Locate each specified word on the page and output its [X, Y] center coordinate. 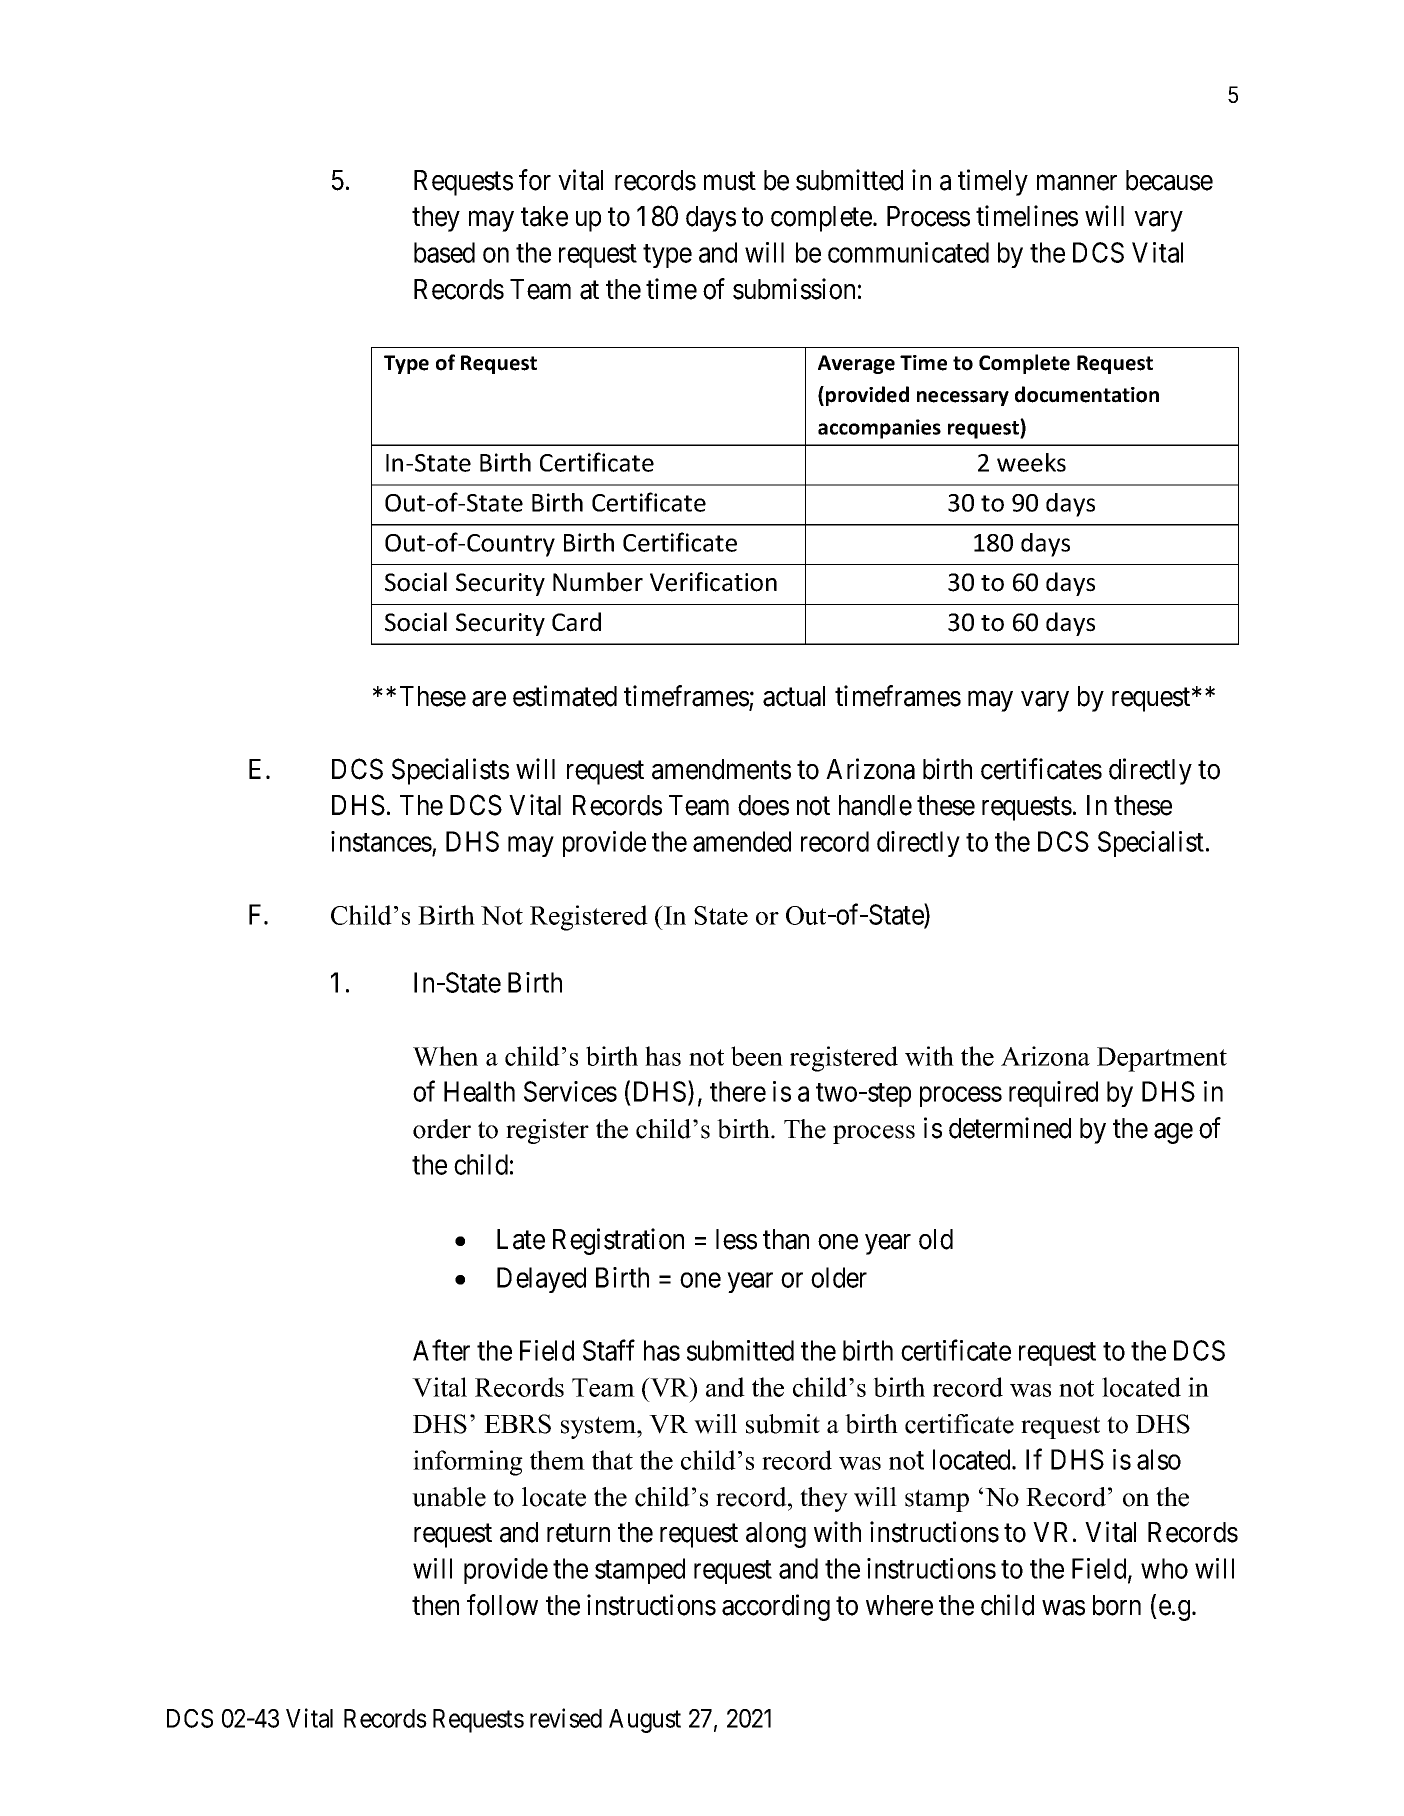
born [1117, 1605]
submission [794, 289]
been [757, 1056]
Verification [713, 582]
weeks [1031, 462]
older [839, 1277]
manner [1077, 183]
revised [566, 1718]
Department [1162, 1059]
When [445, 1056]
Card [576, 622]
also [1159, 1459]
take [544, 216]
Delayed [541, 1280]
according [776, 1607]
